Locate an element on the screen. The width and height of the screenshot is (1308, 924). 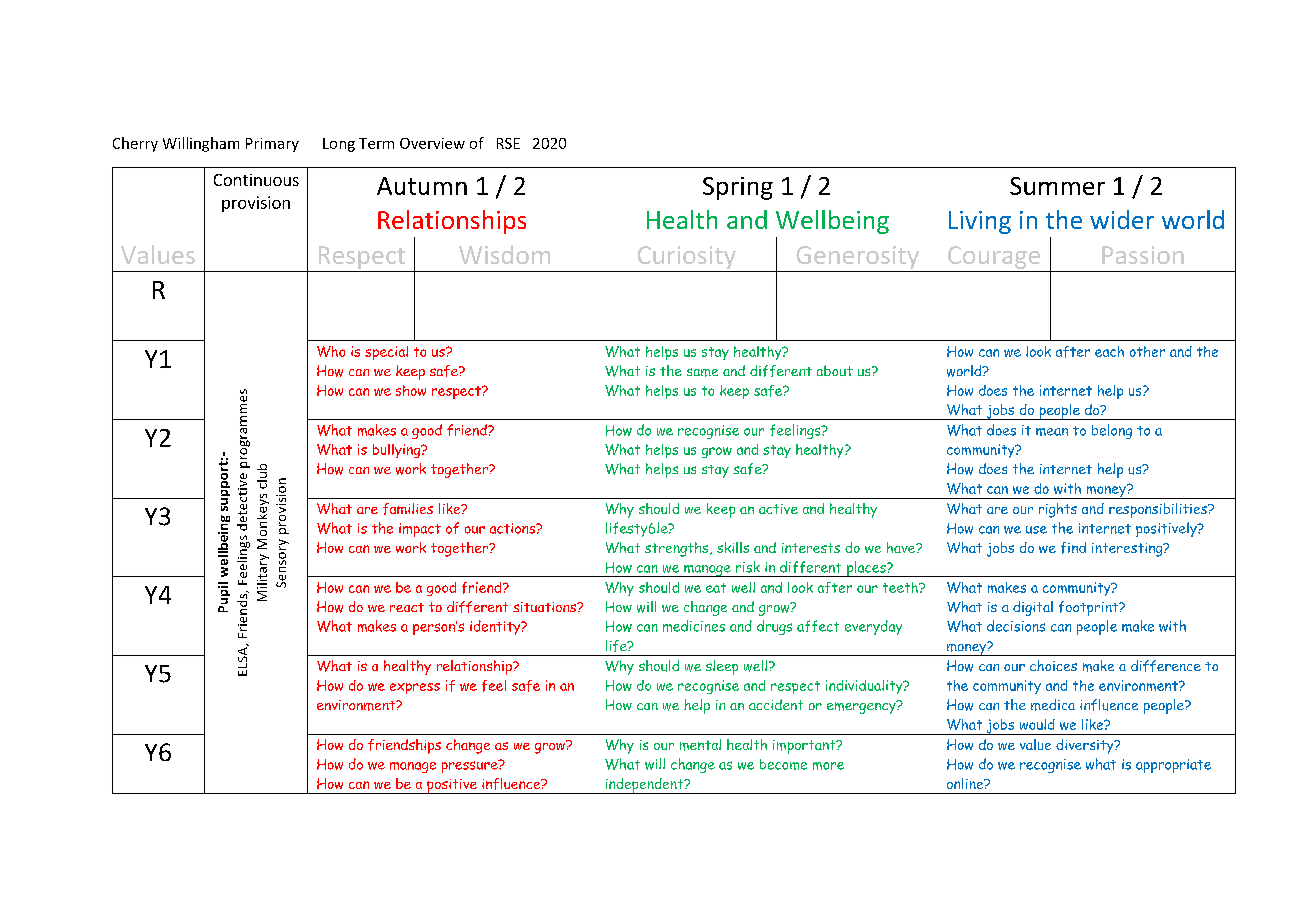
mean is located at coordinates (1052, 432).
